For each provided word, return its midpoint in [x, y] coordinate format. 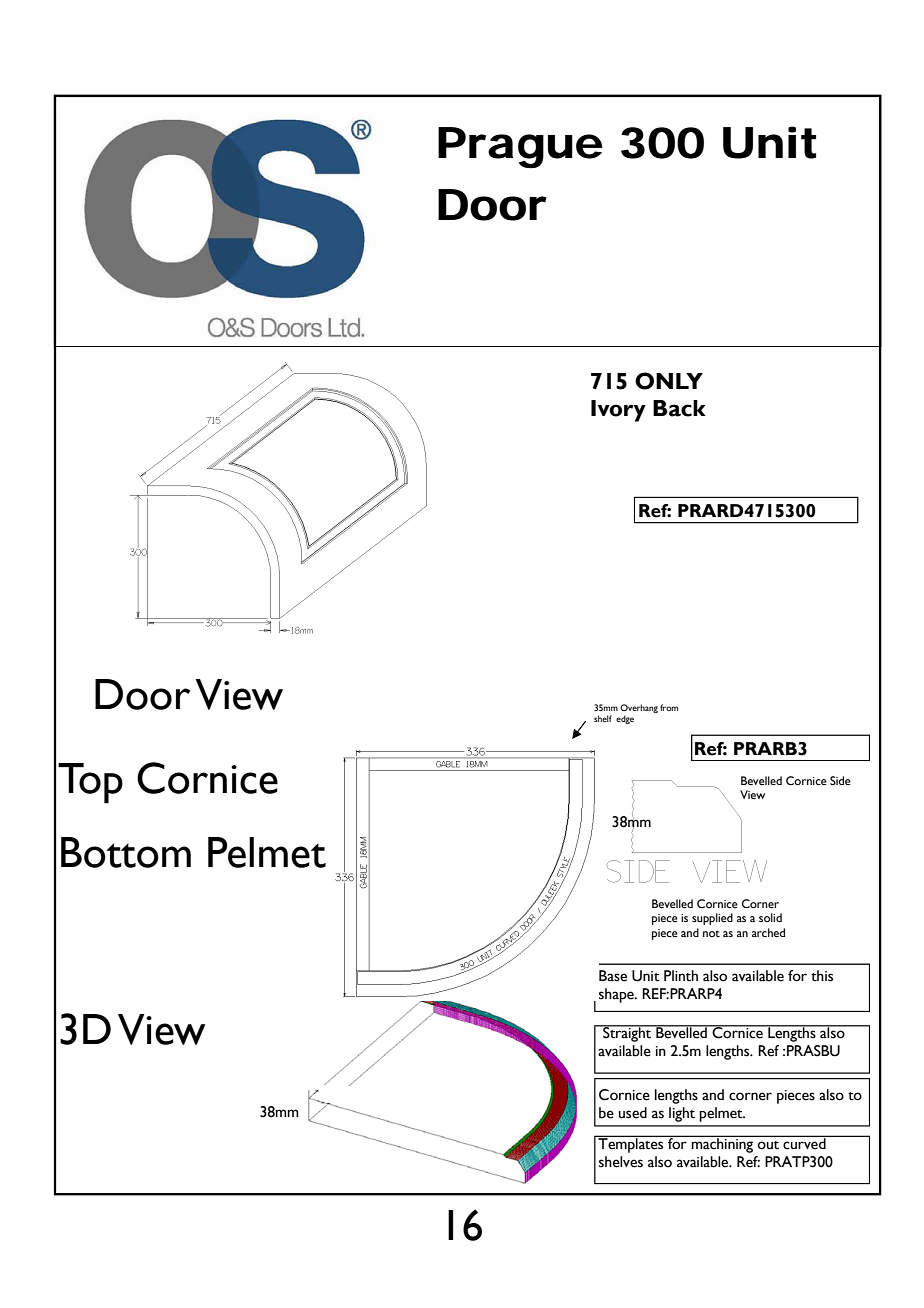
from [669, 707]
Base [613, 976]
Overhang [639, 710]
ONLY [669, 381]
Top [90, 783]
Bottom [126, 852]
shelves [621, 1162]
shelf [603, 718]
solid [770, 917]
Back [679, 408]
